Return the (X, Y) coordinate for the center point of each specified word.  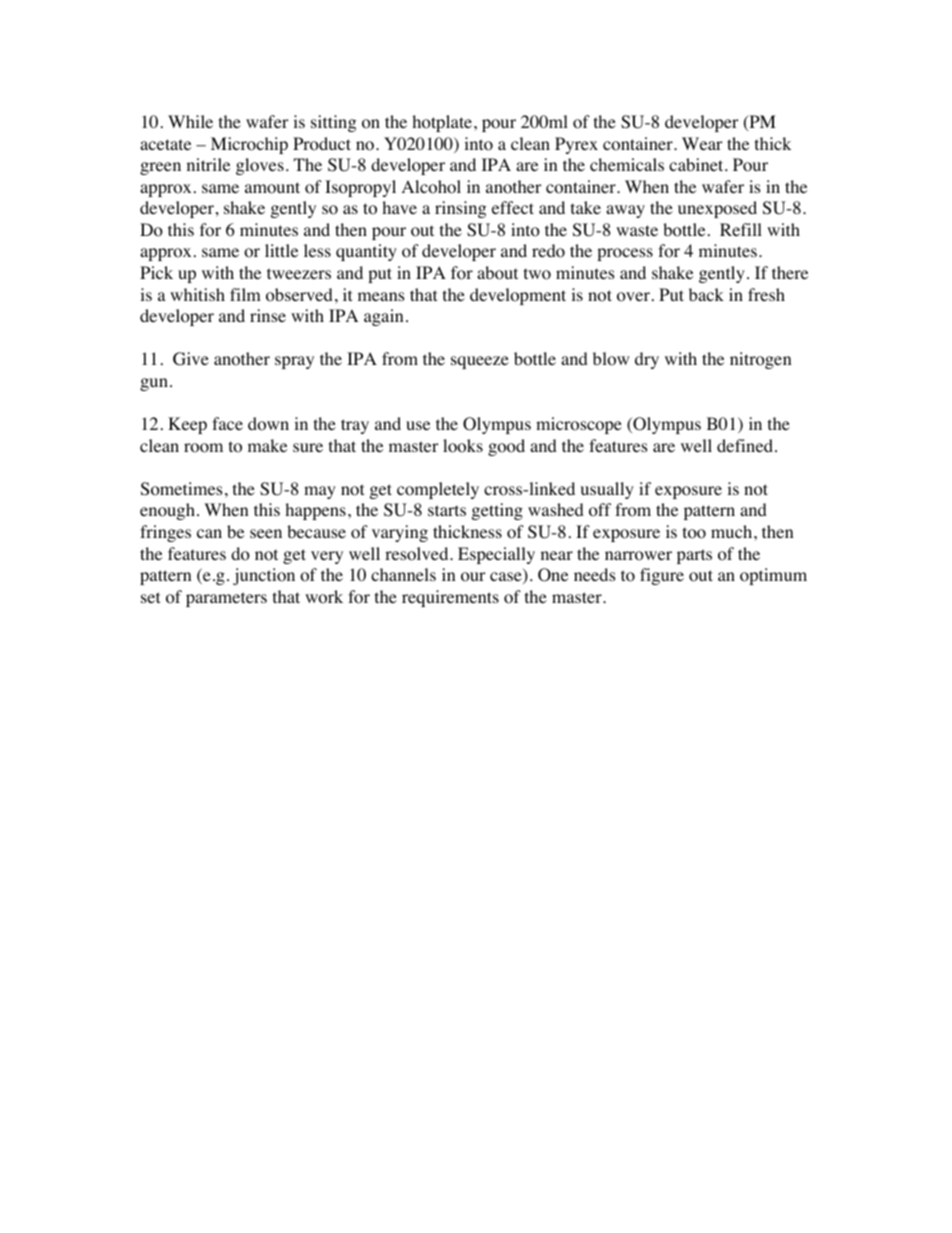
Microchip (249, 145)
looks (463, 446)
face (227, 423)
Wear (702, 143)
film (245, 294)
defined (745, 445)
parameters (226, 599)
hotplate (443, 123)
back (706, 294)
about (497, 273)
